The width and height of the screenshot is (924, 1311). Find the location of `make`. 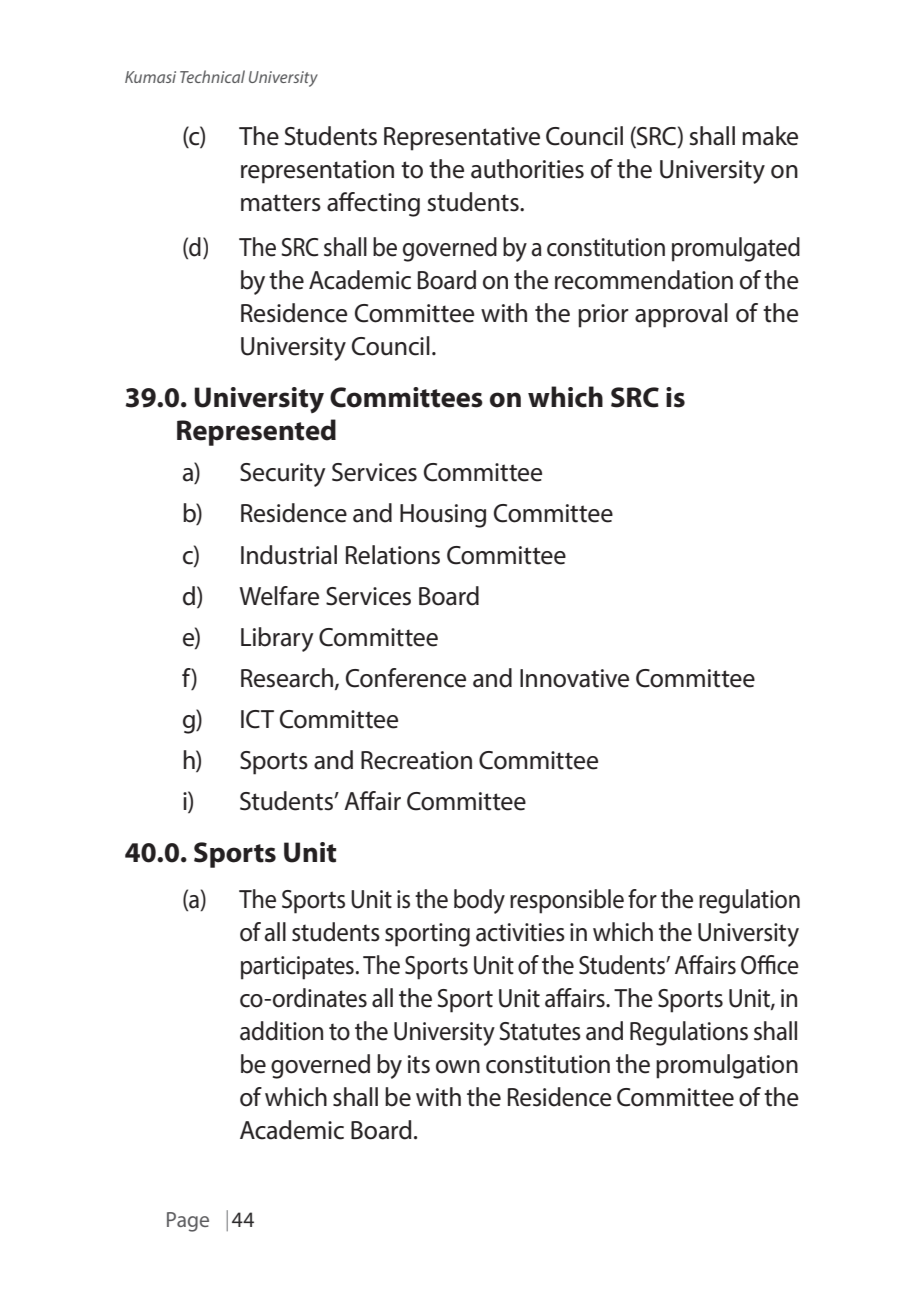

make is located at coordinates (770, 136).
